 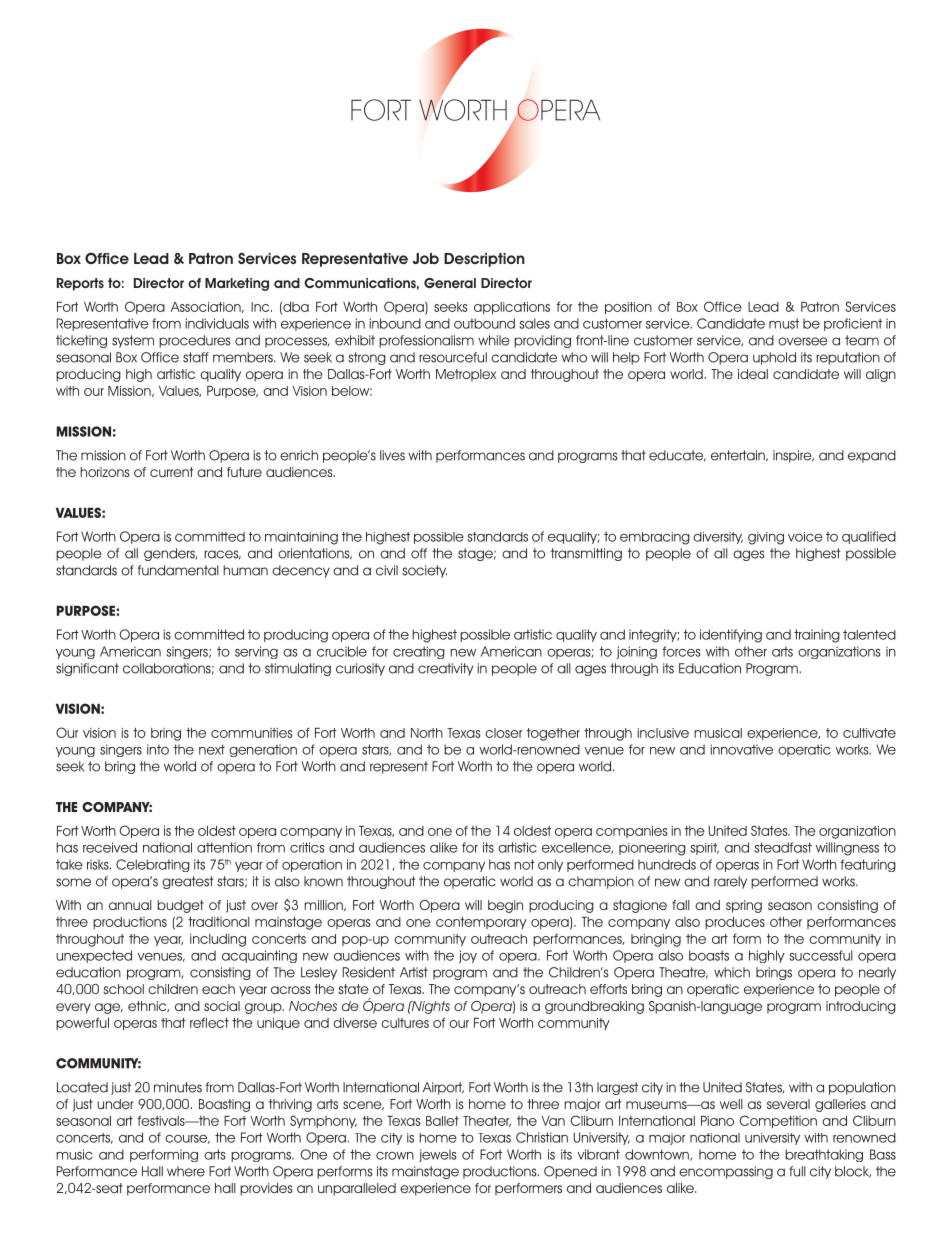 I want to click on innovative, so click(x=742, y=749).
